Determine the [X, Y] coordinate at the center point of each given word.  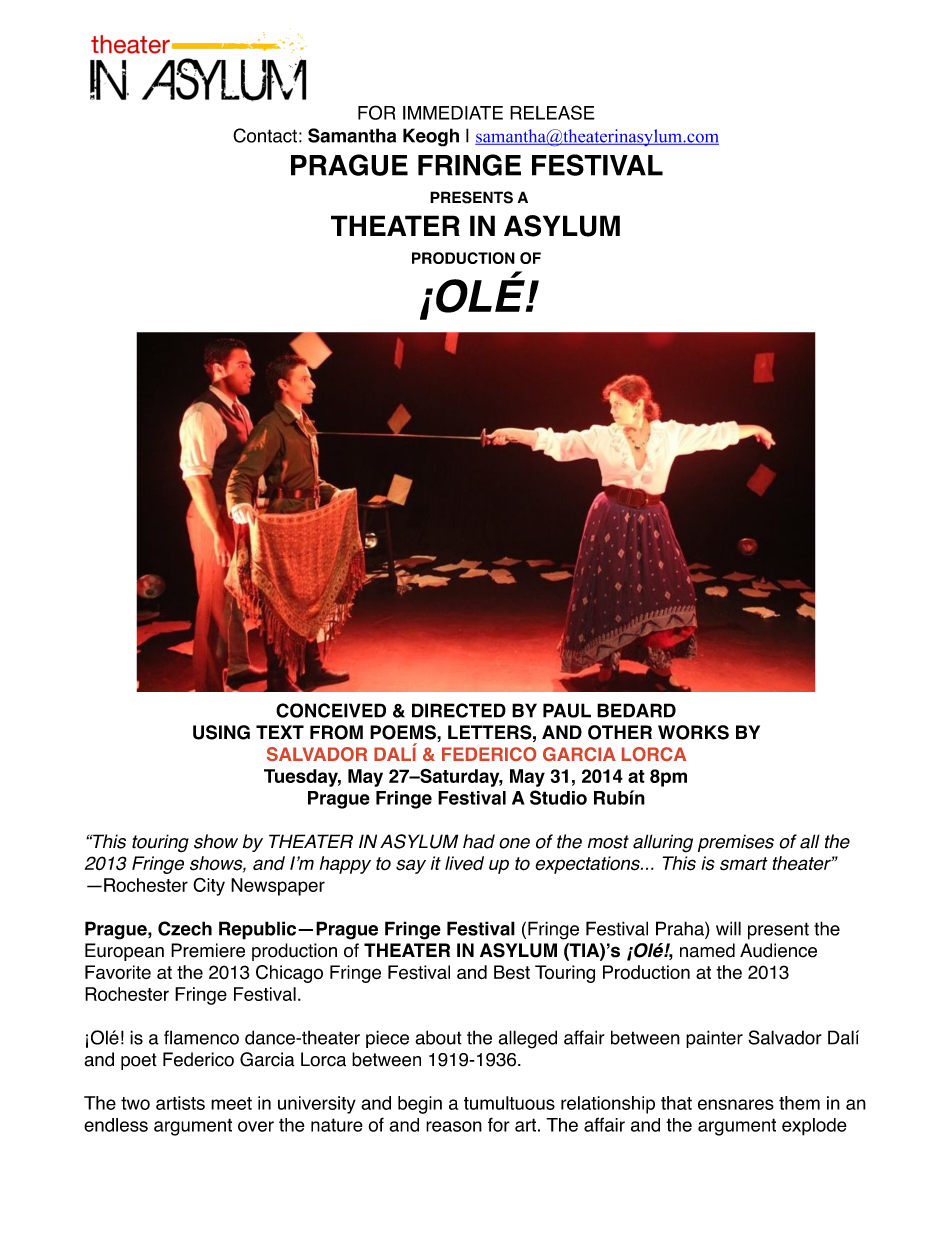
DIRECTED [459, 710]
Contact [265, 135]
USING [221, 732]
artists [180, 1103]
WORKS [693, 732]
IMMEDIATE [453, 113]
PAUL [567, 710]
